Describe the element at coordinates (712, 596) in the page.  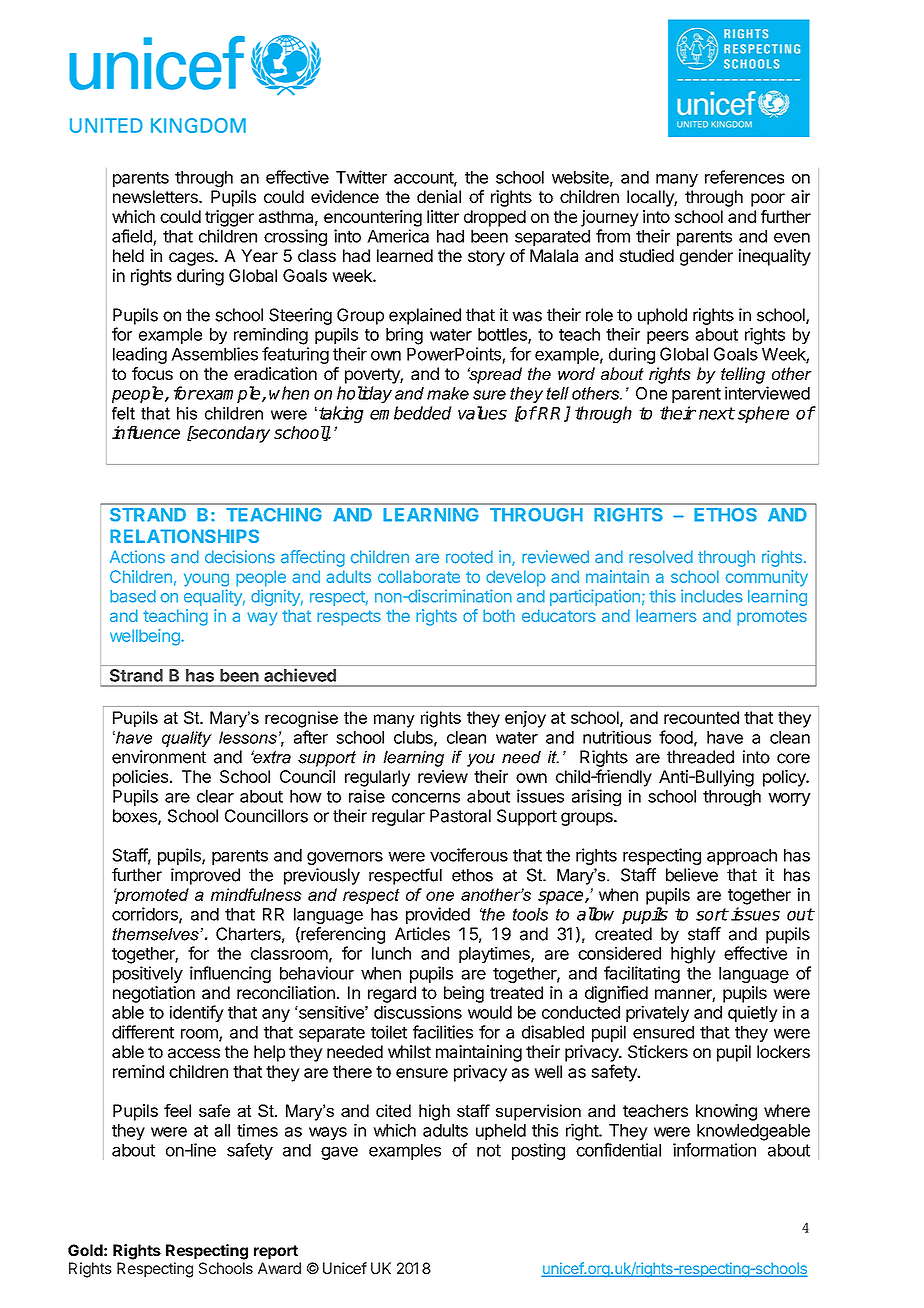
I see `includes` at that location.
